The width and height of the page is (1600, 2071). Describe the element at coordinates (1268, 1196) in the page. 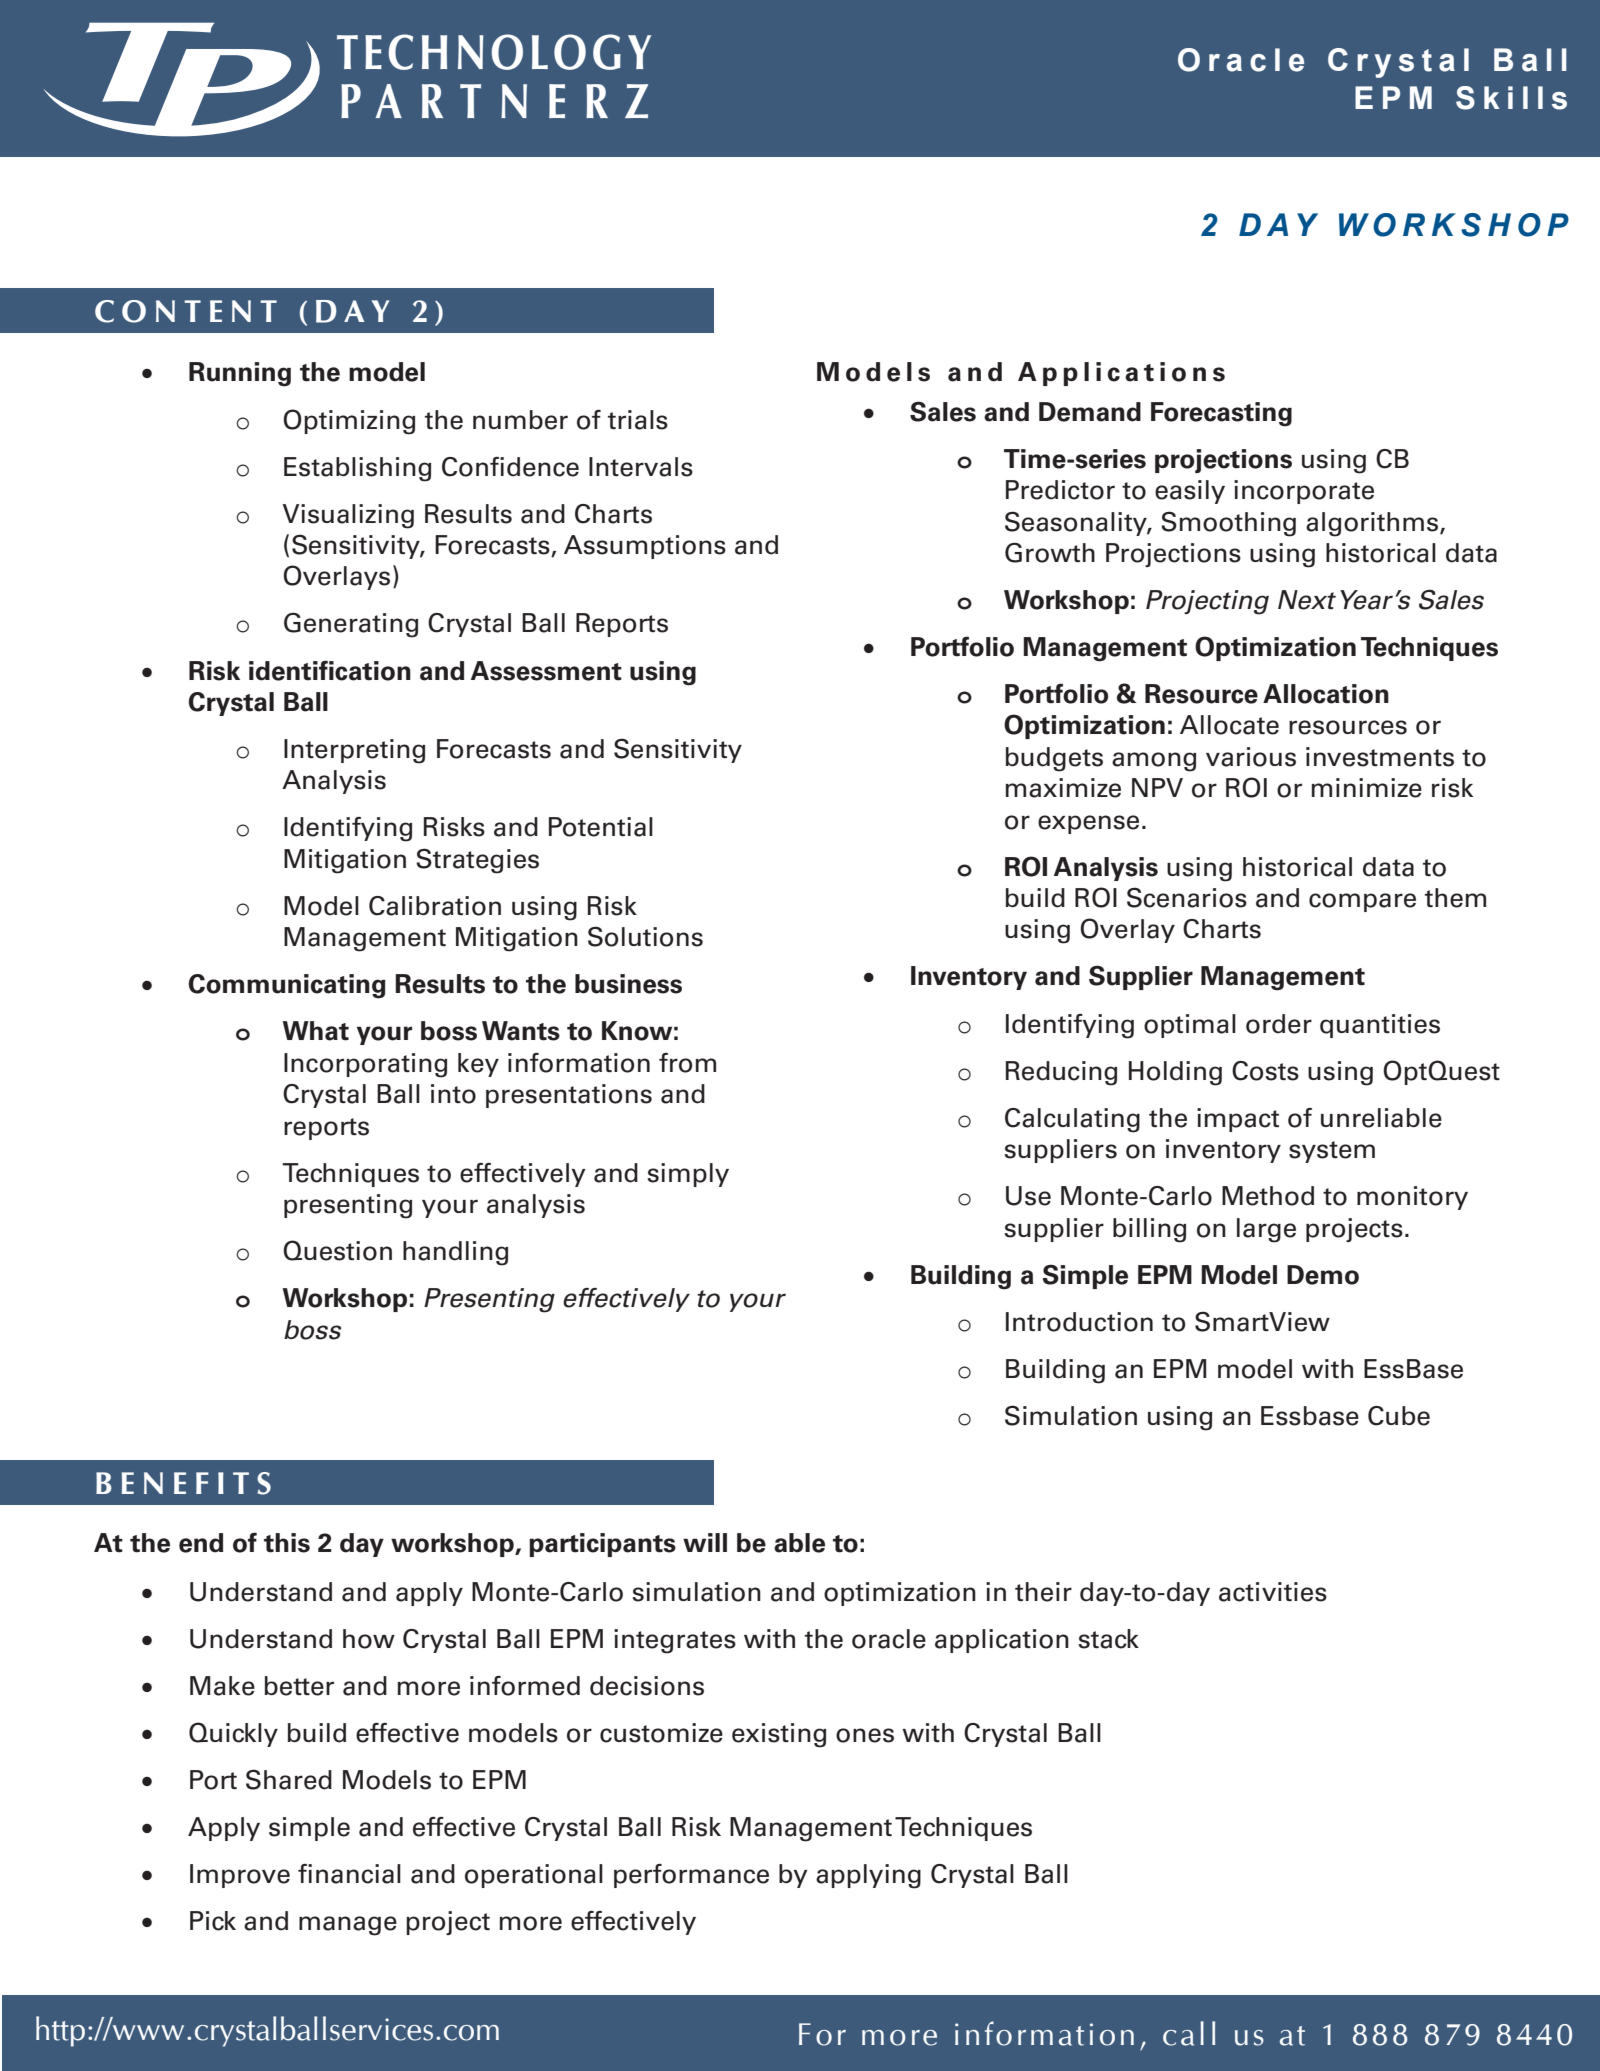

I see `Method` at that location.
